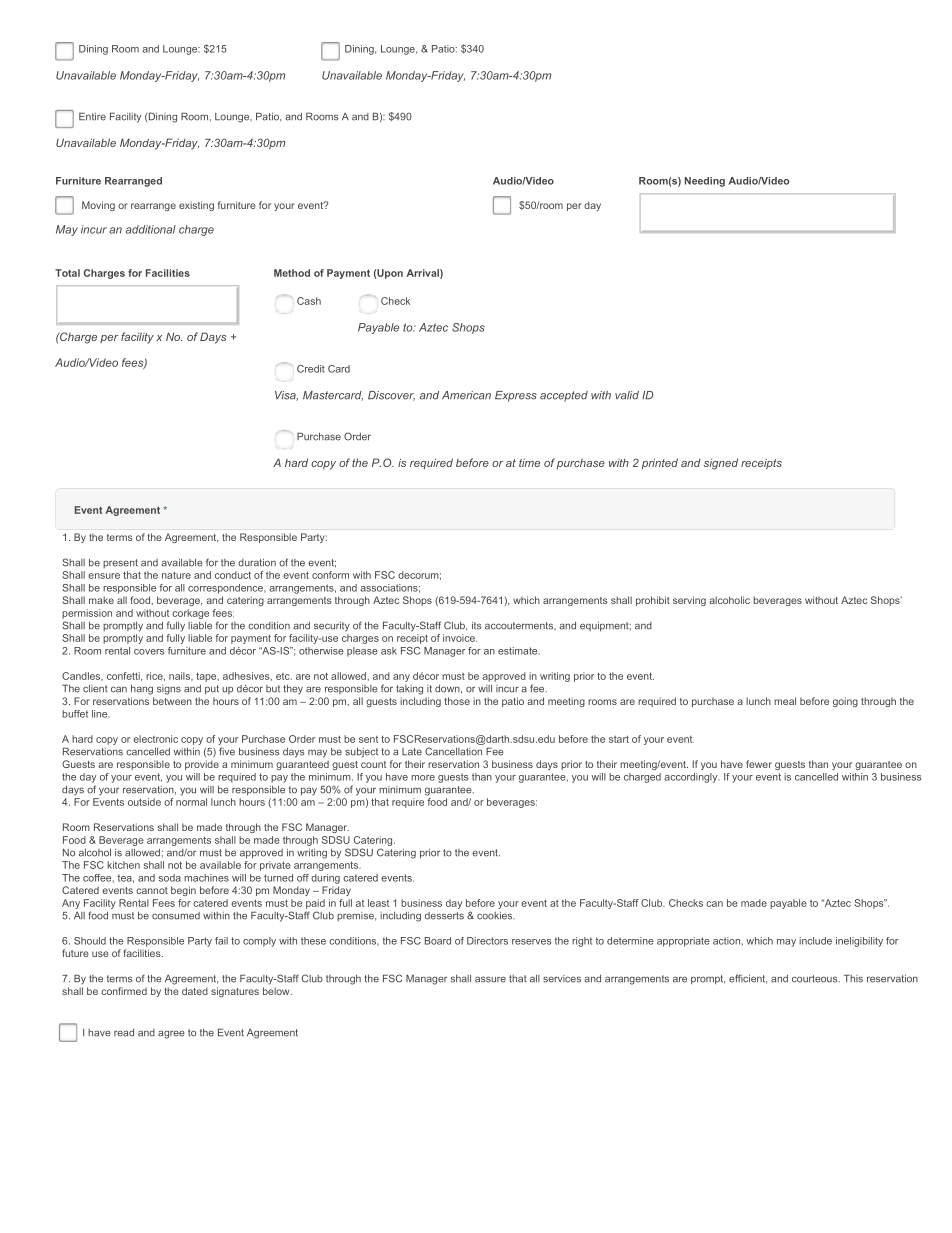  What do you see at coordinates (490, 979) in the screenshot?
I see `assure` at bounding box center [490, 979].
